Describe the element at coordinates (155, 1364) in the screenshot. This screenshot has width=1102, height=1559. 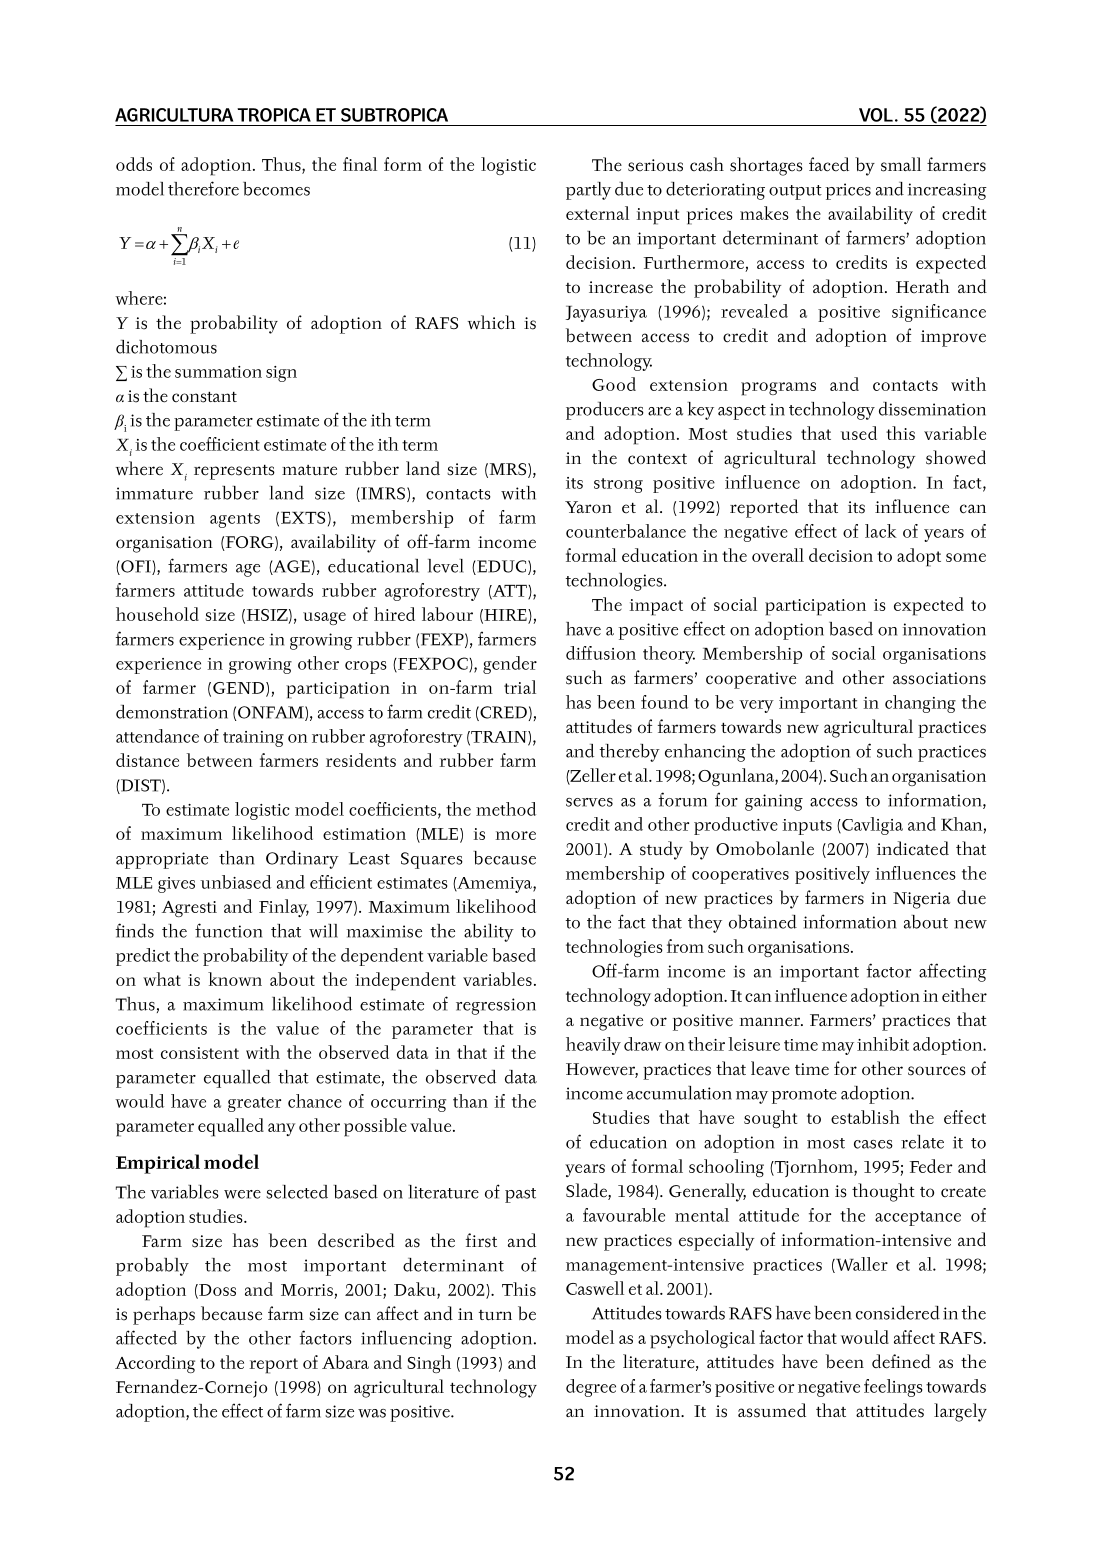
I see `According` at that location.
